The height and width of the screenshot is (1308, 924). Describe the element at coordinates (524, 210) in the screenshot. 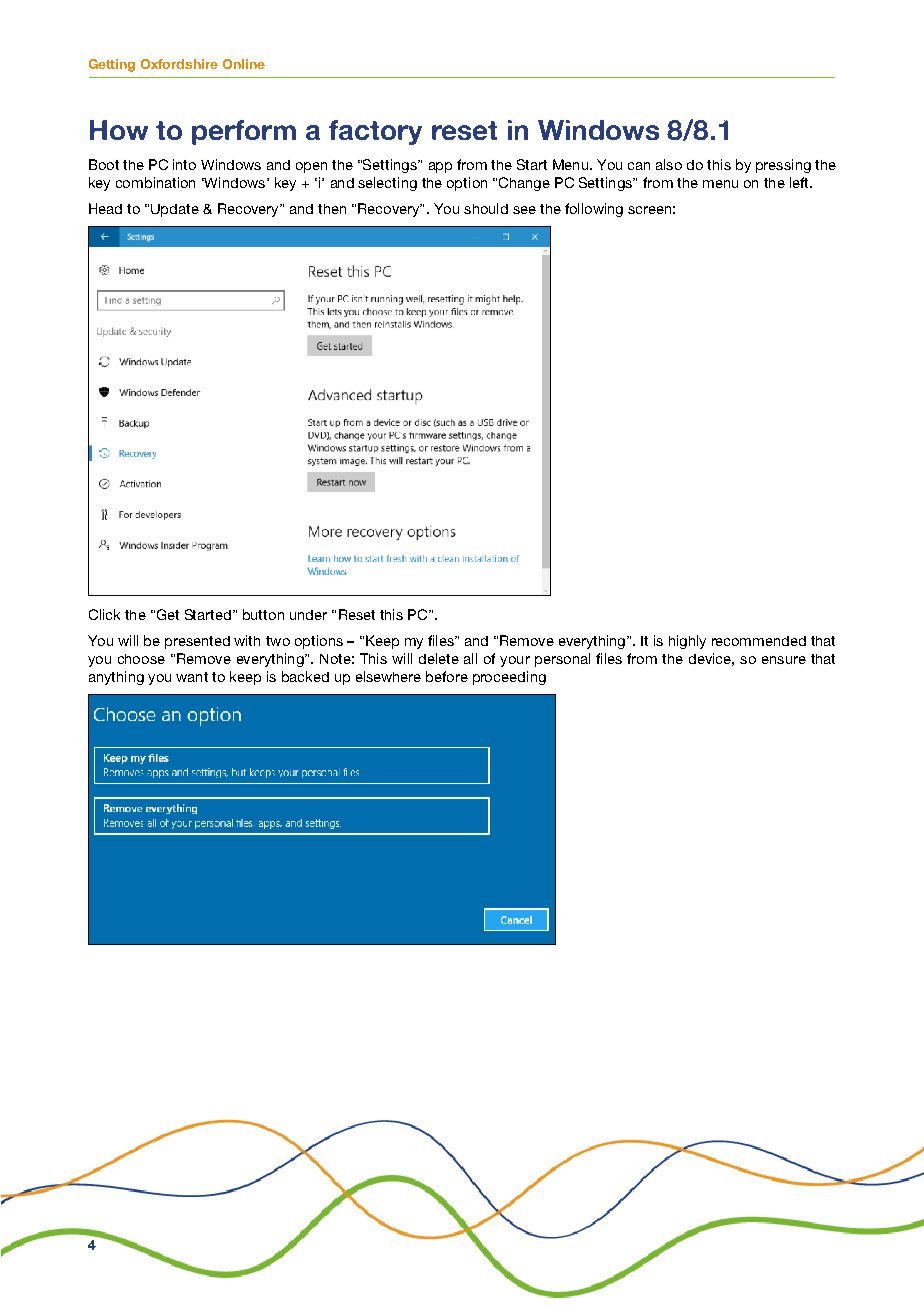

I see `see` at that location.
